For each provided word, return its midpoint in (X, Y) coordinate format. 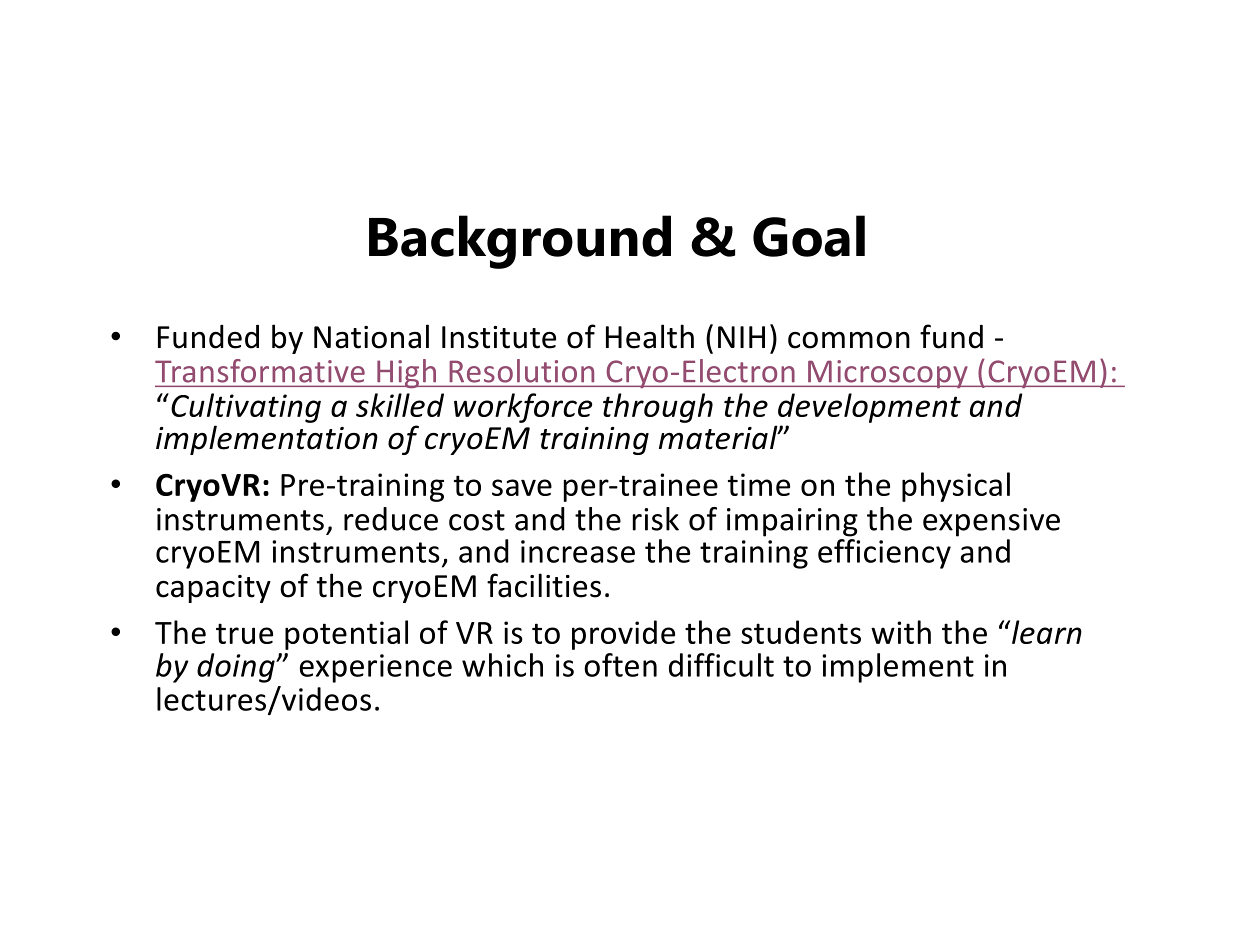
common (849, 340)
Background (520, 242)
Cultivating (246, 408)
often (620, 665)
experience (376, 668)
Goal (809, 236)
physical (956, 487)
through (658, 408)
